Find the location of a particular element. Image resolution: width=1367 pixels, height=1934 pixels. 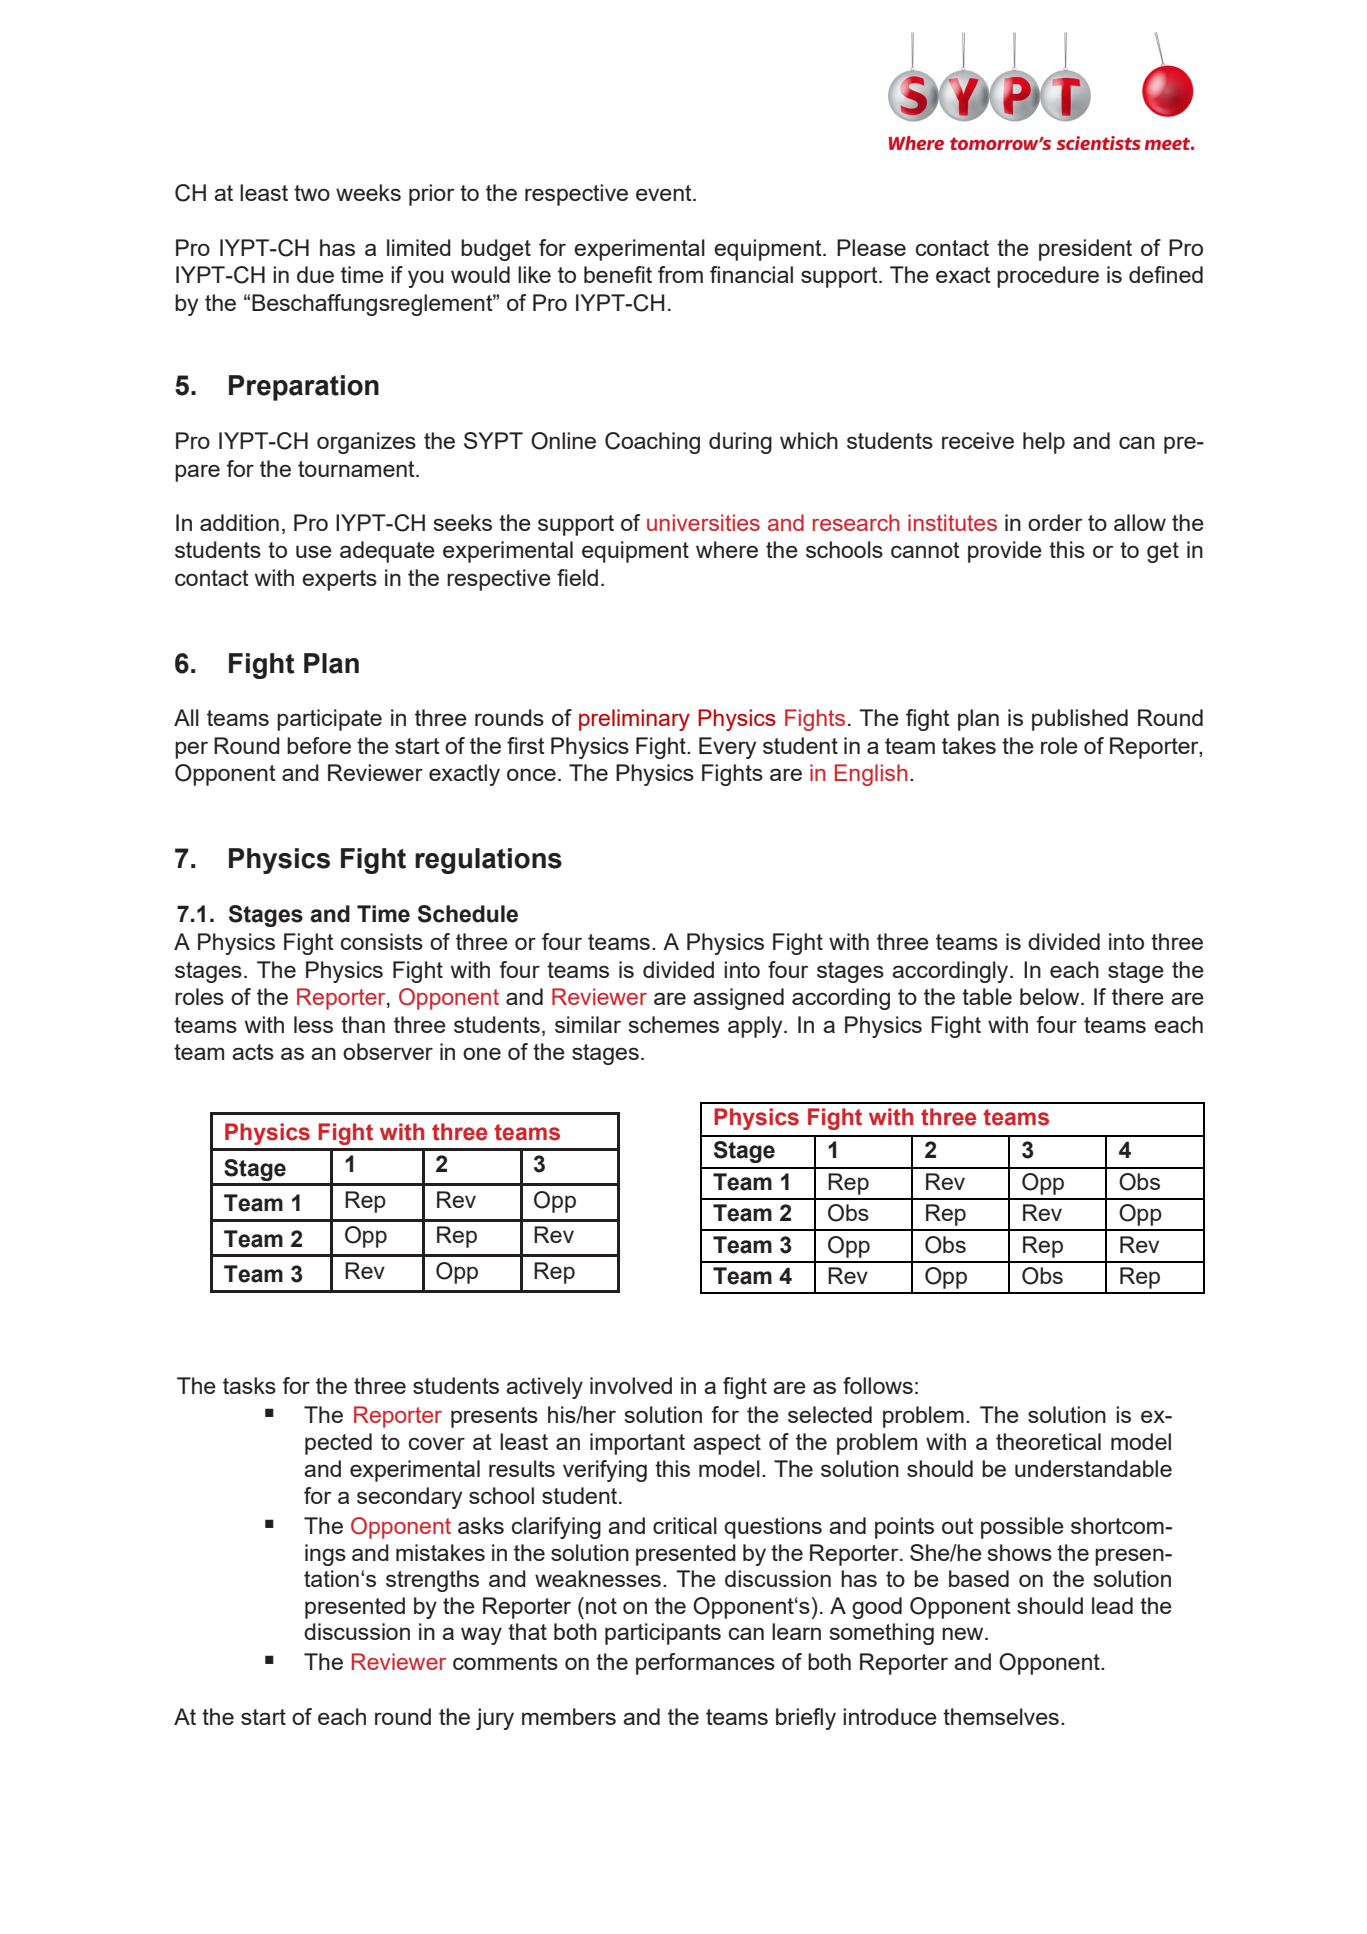

consists is located at coordinates (382, 941).
